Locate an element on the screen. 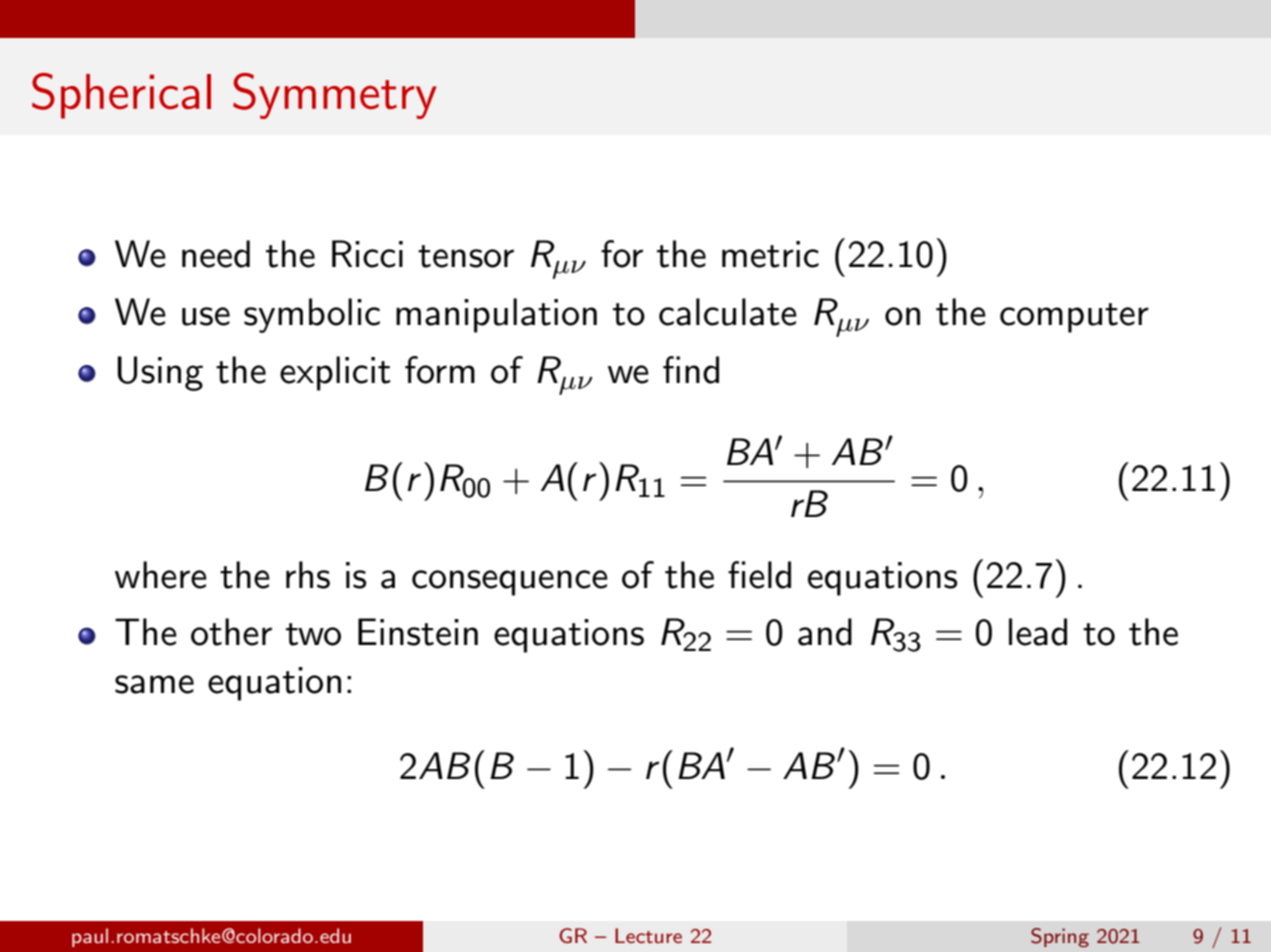 The height and width of the screenshot is (952, 1271). manipulation is located at coordinates (496, 315).
